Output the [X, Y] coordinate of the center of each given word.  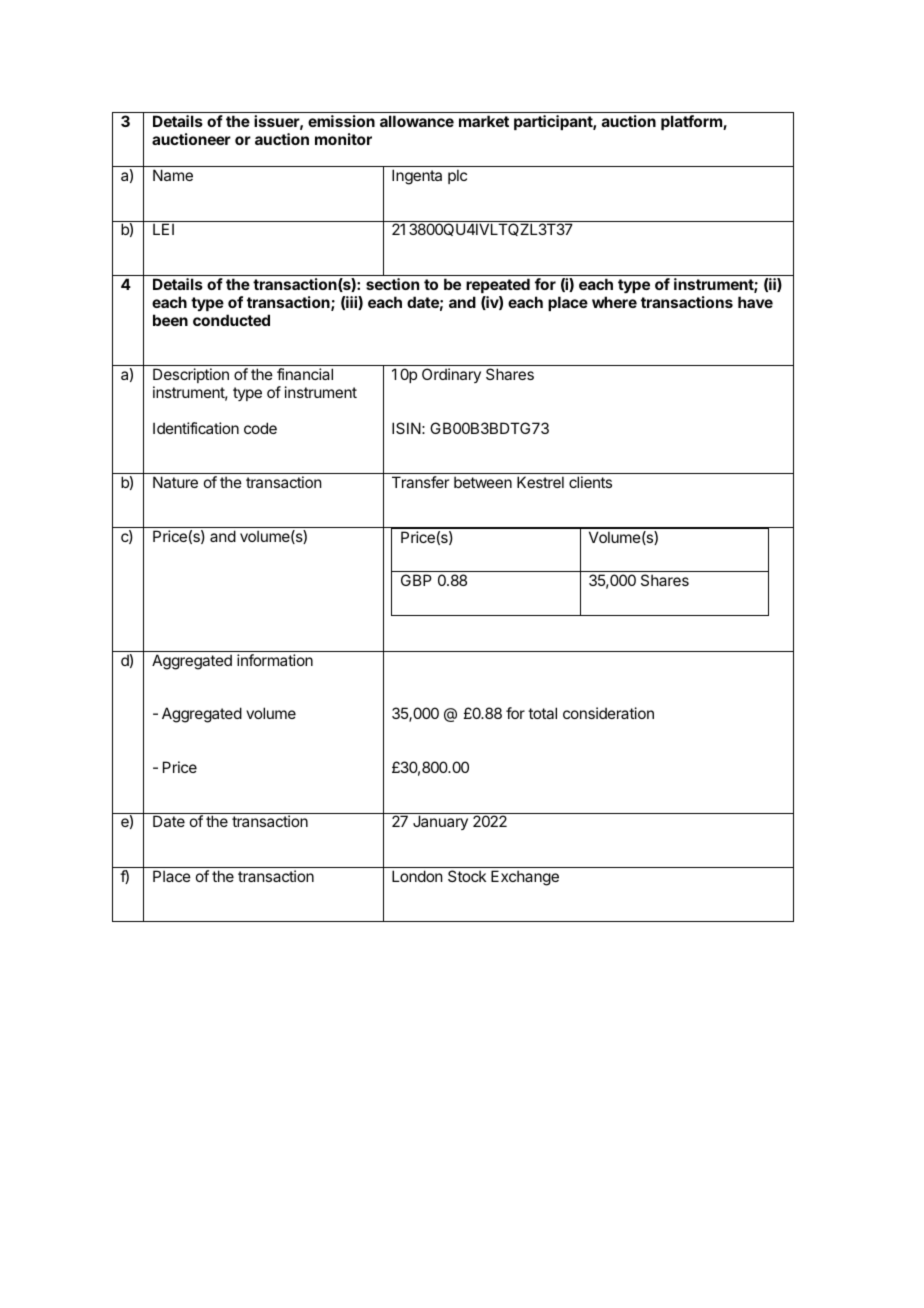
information [275, 660]
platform [692, 122]
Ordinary [451, 375]
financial [305, 374]
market [484, 121]
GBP [416, 580]
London [417, 876]
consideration [608, 713]
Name [173, 175]
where [614, 302]
